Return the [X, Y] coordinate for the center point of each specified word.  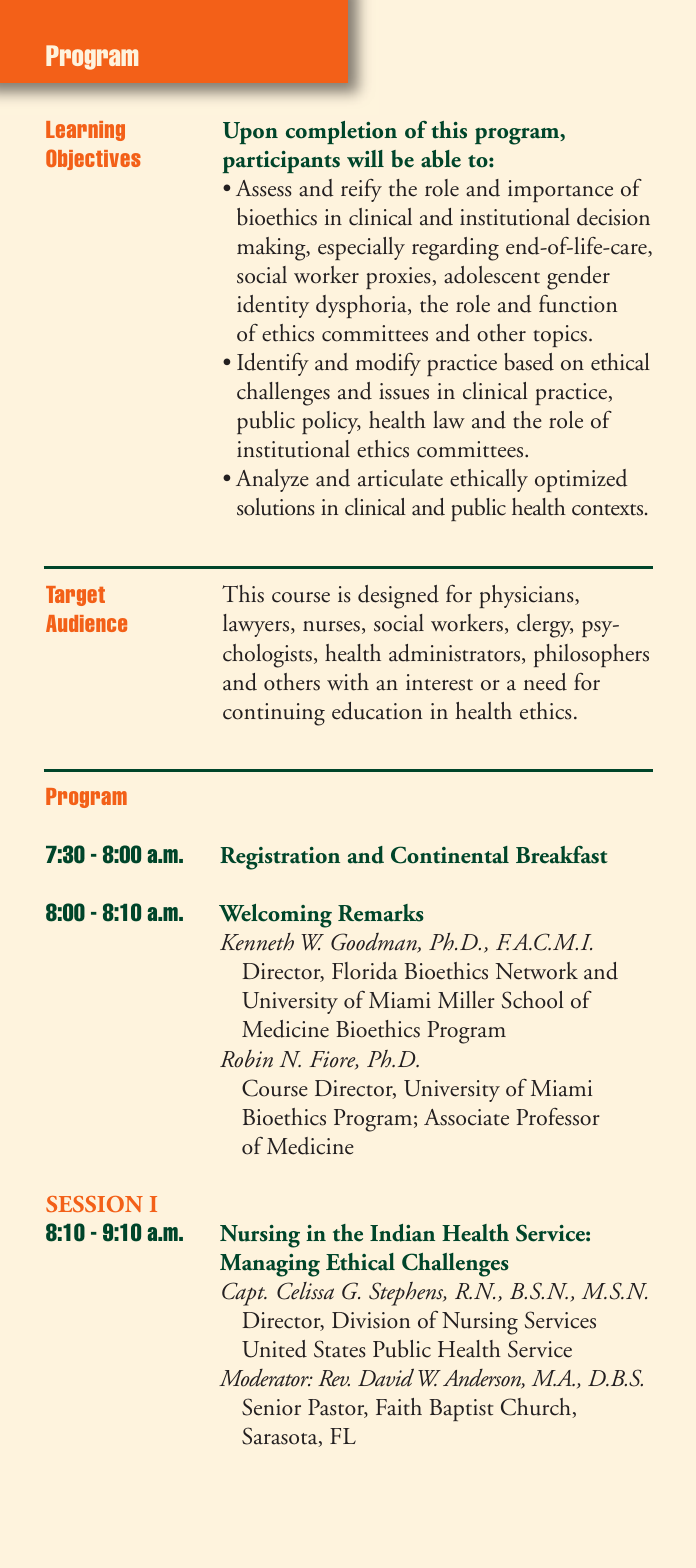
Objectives [93, 159]
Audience [86, 623]
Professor [558, 1117]
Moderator [265, 1378]
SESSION [94, 1204]
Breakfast [562, 855]
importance [560, 191]
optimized [581, 480]
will [365, 159]
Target [75, 596]
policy [331, 422]
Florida [365, 971]
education [377, 711]
